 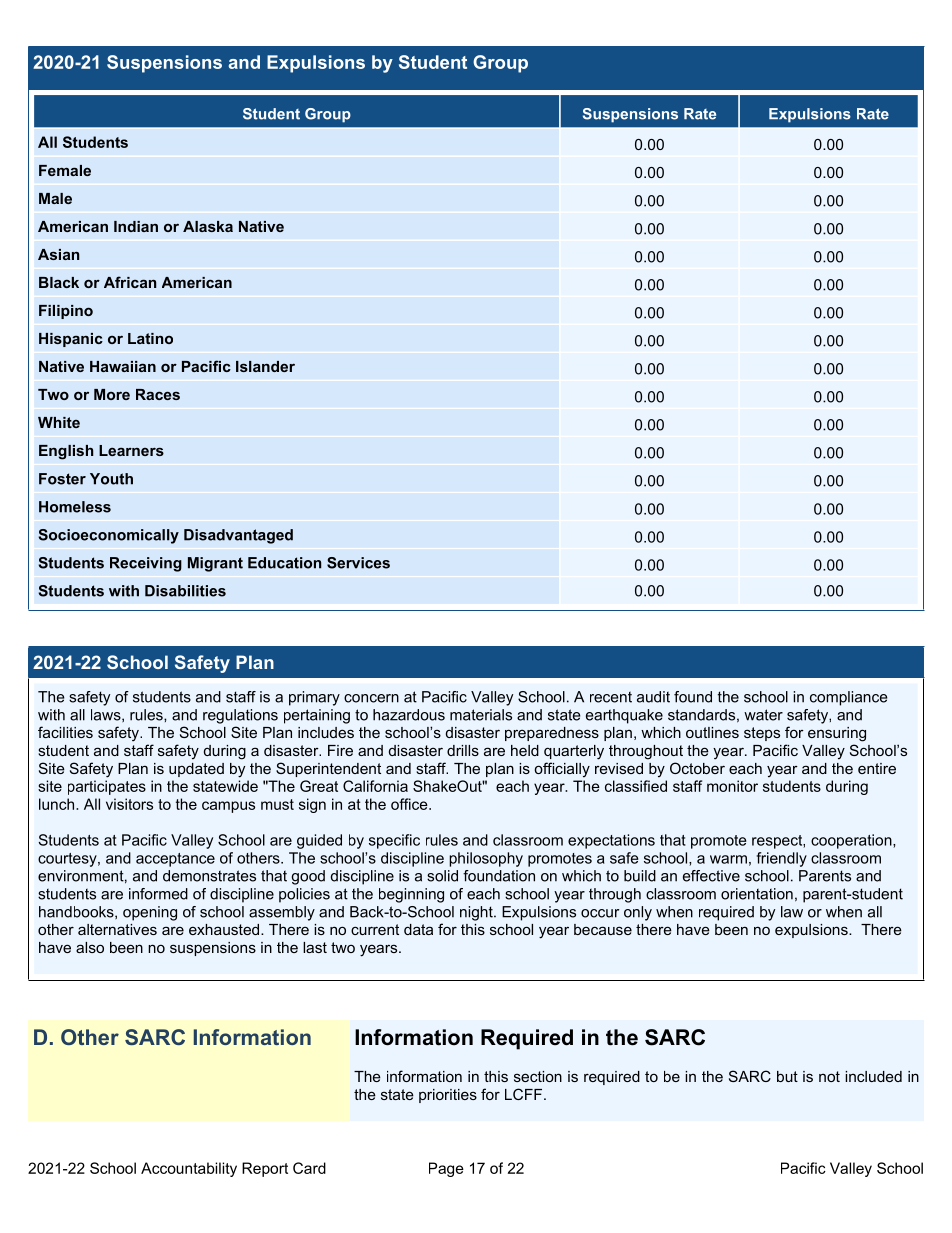 What do you see at coordinates (446, 1169) in the page?
I see `Page` at bounding box center [446, 1169].
